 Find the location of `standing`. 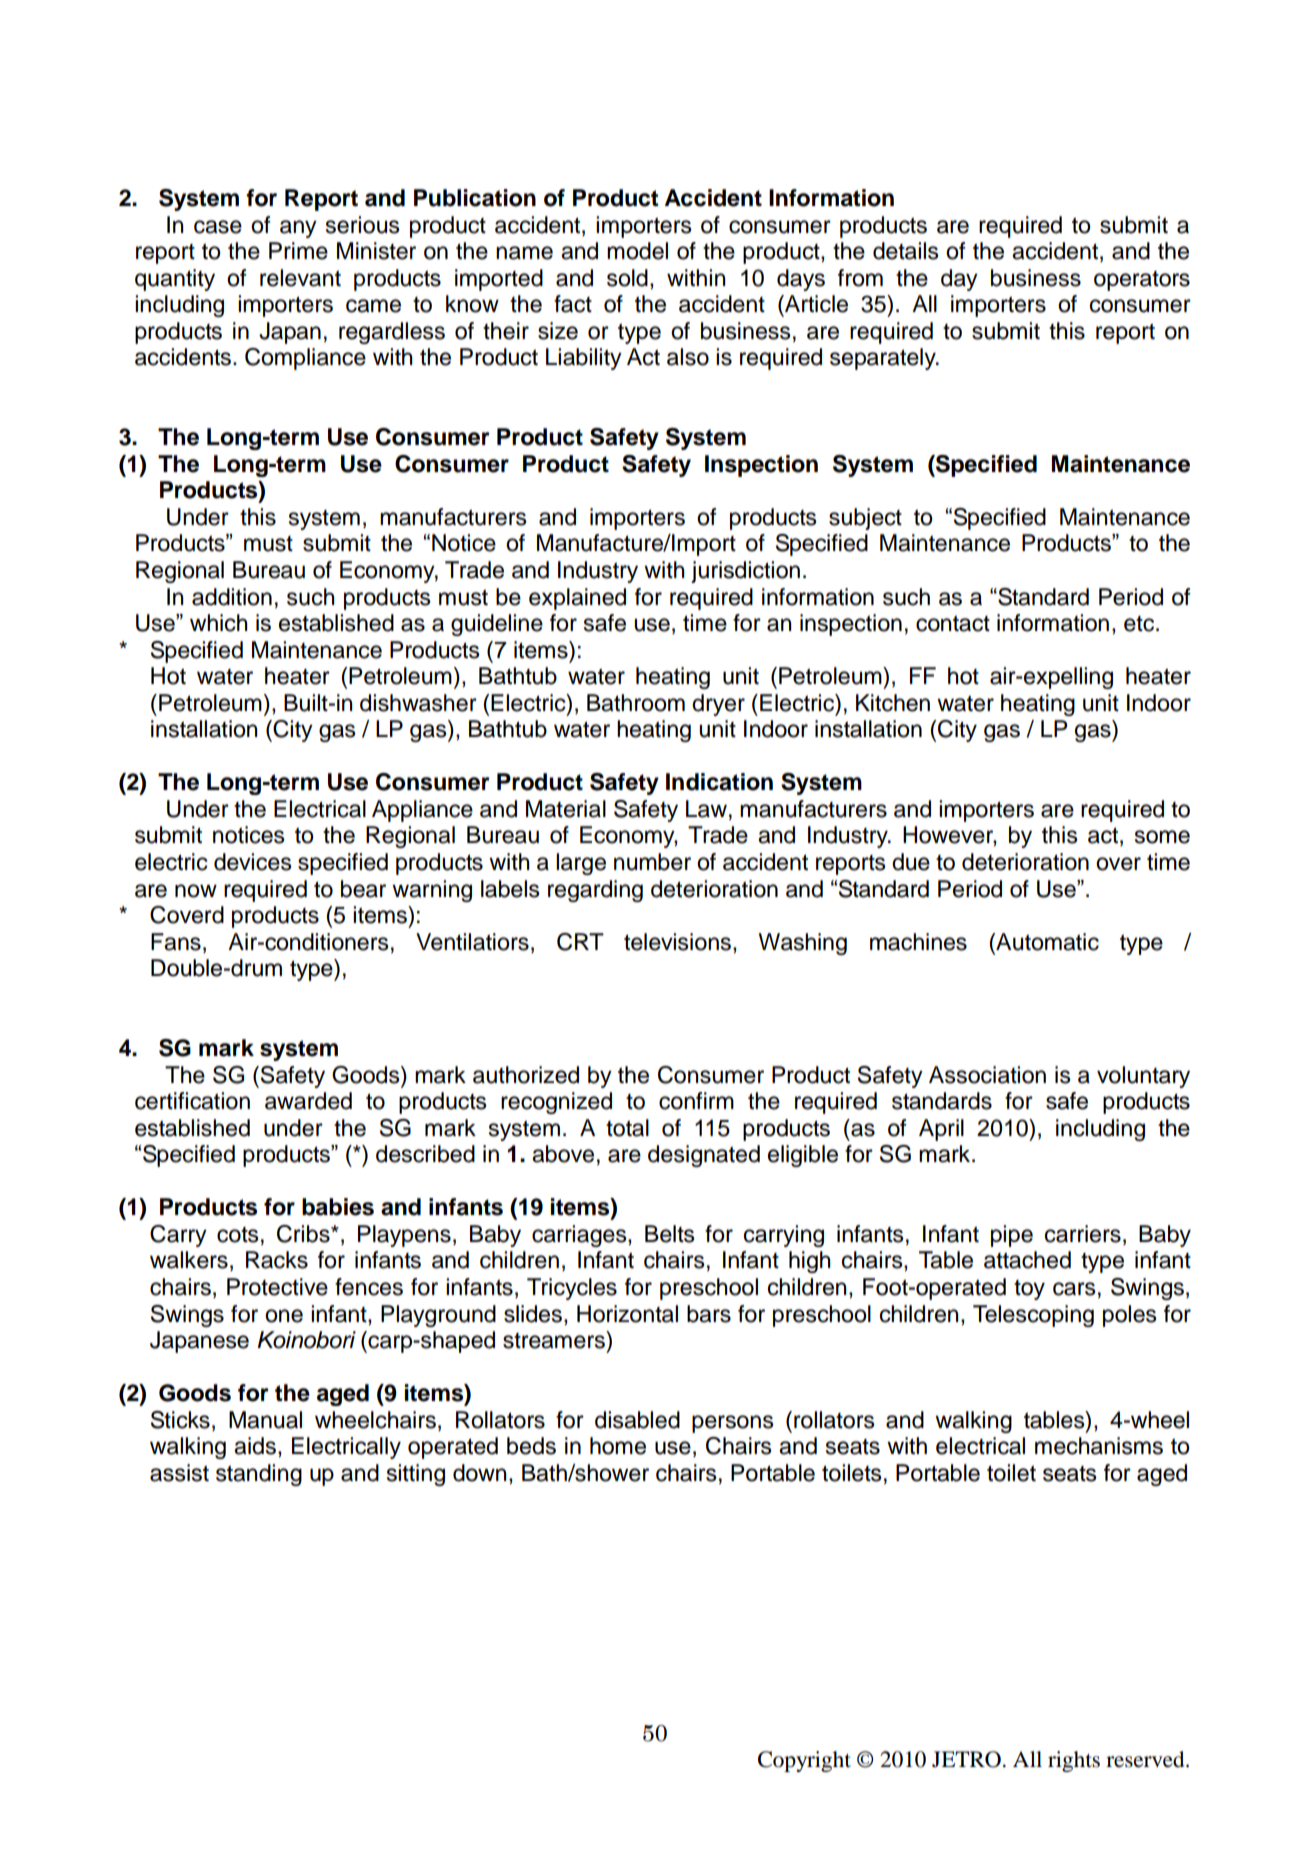

standing is located at coordinates (259, 1475).
